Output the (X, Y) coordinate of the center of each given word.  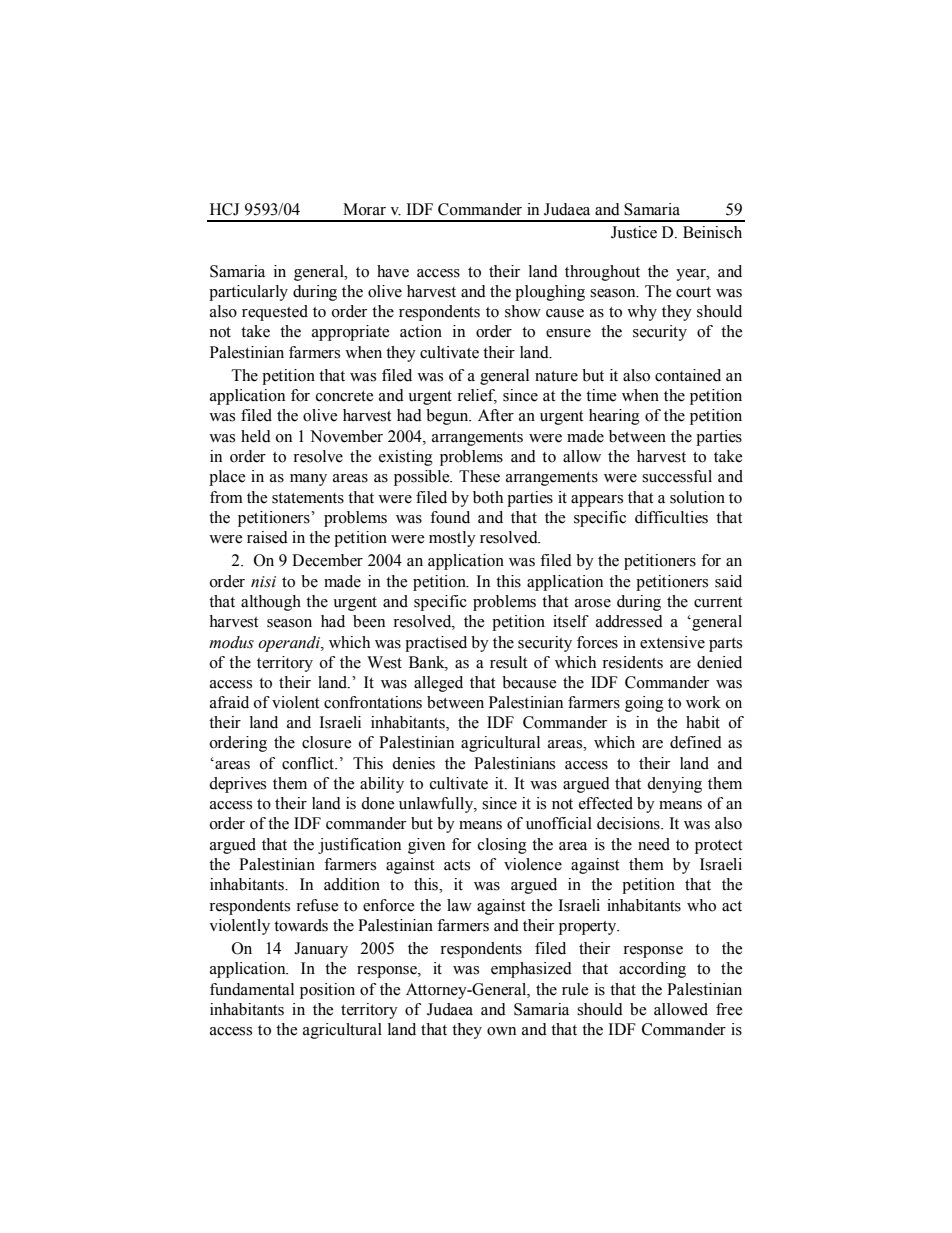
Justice (634, 232)
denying (674, 785)
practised (436, 644)
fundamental (252, 989)
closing (502, 846)
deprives (237, 785)
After (496, 415)
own (501, 1031)
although (271, 603)
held (256, 436)
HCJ (224, 209)
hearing (614, 417)
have (393, 271)
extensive (672, 642)
